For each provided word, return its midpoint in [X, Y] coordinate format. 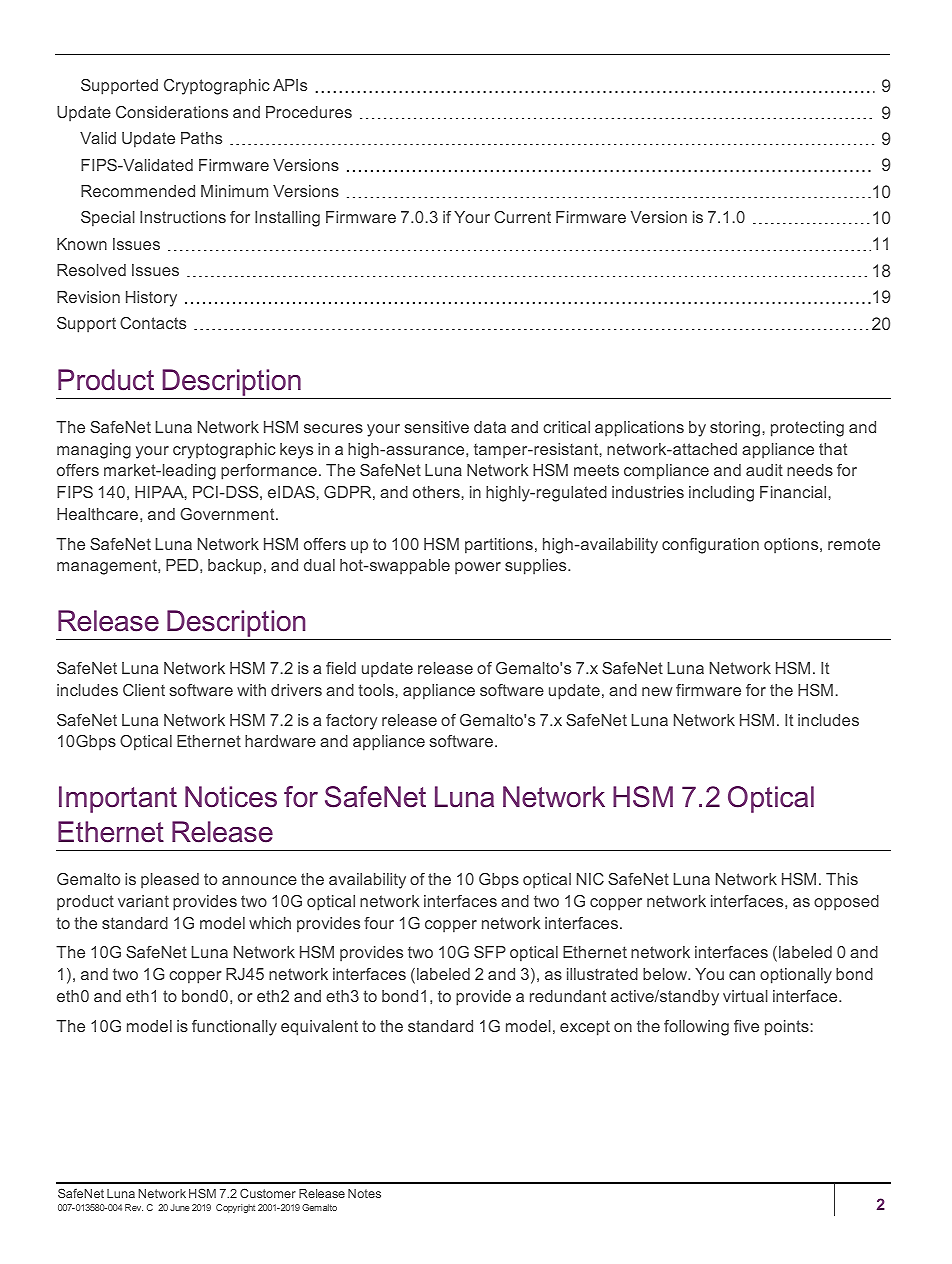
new [657, 691]
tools [376, 690]
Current [522, 217]
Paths [201, 138]
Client [144, 690]
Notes [364, 1193]
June [180, 1207]
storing [735, 429]
